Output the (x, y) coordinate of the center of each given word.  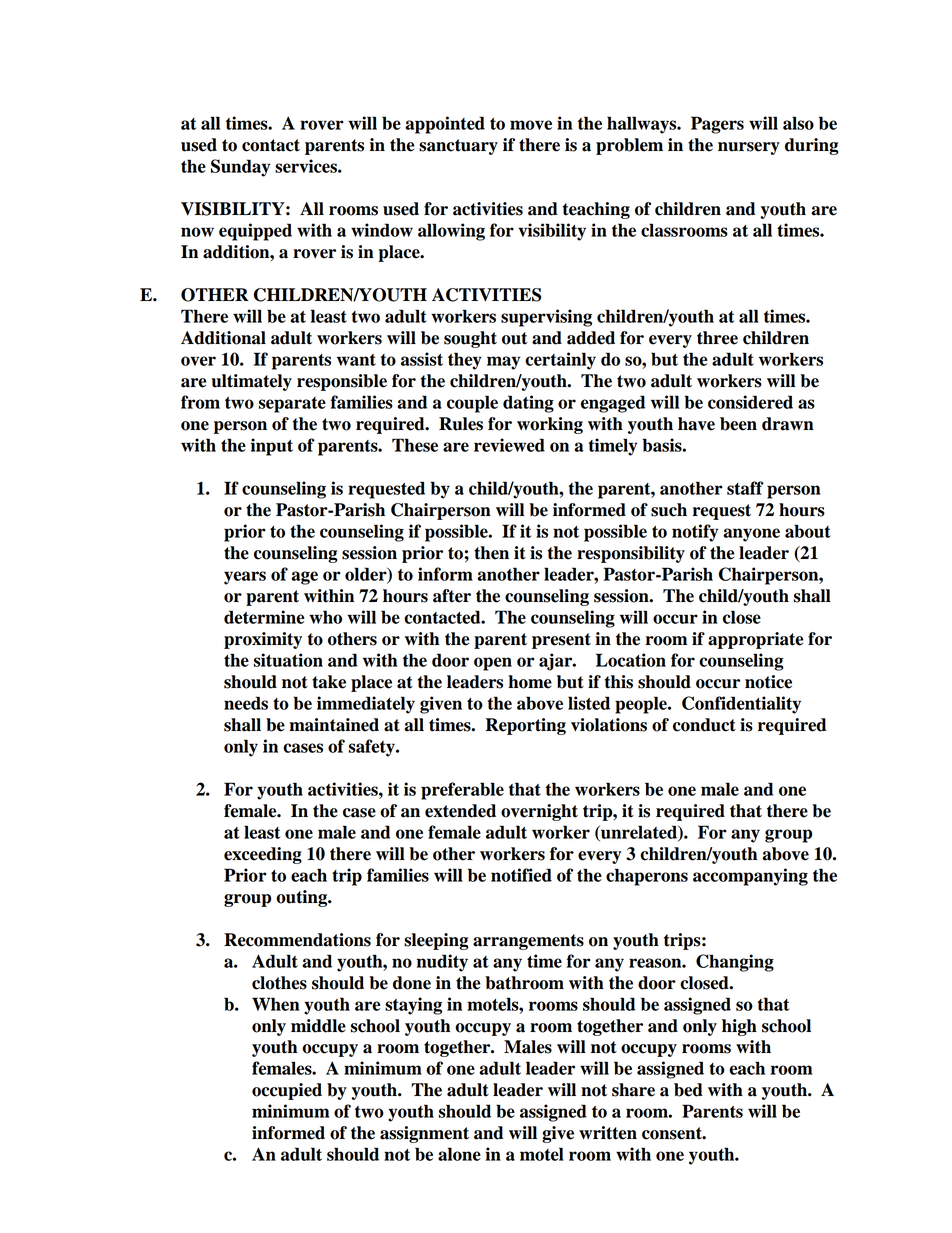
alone (459, 1154)
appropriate (756, 640)
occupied (287, 1091)
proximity (263, 640)
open (493, 664)
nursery (749, 148)
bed (688, 1090)
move (531, 125)
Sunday (240, 168)
